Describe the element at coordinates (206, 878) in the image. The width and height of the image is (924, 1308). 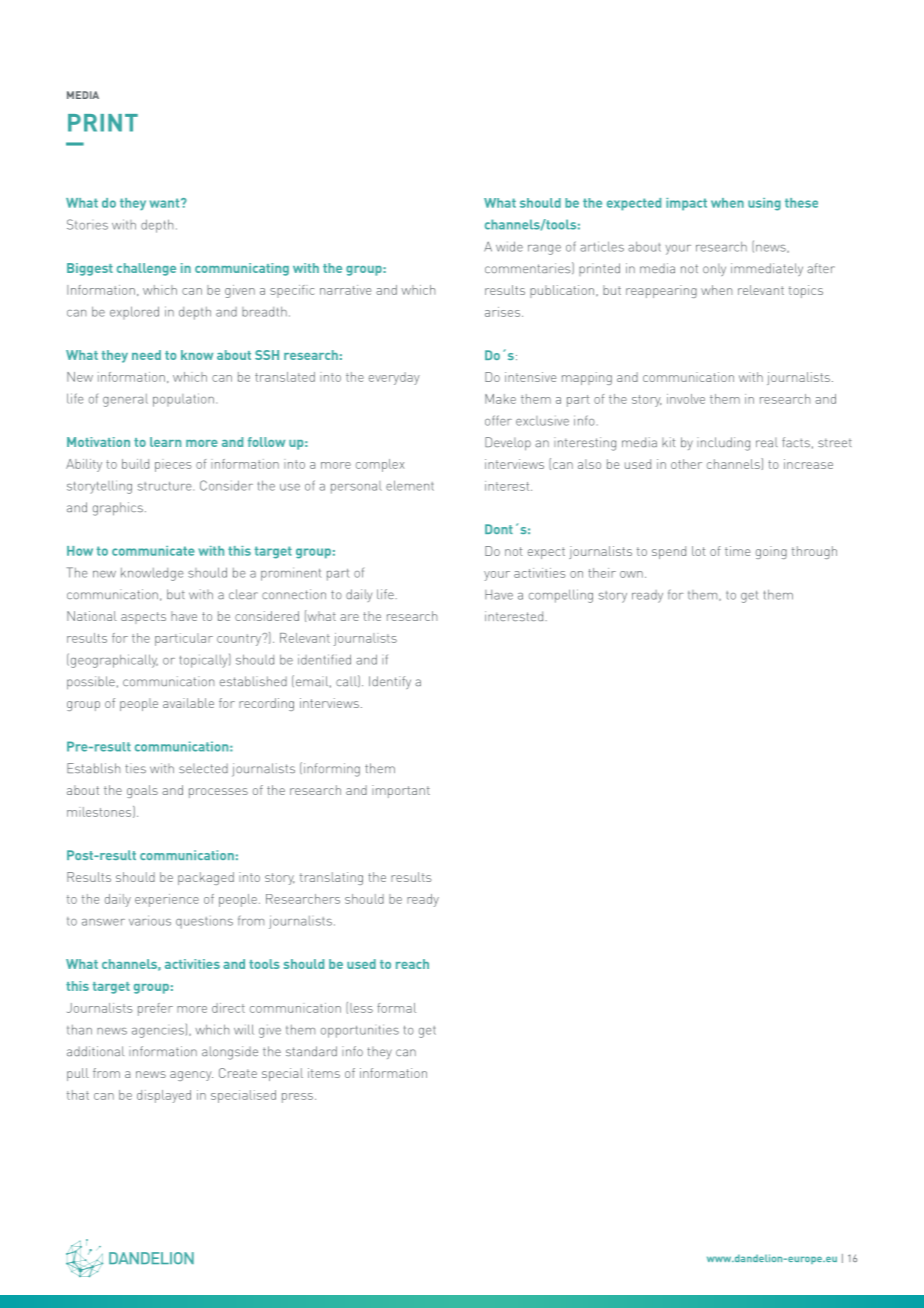
I see `packaged` at that location.
